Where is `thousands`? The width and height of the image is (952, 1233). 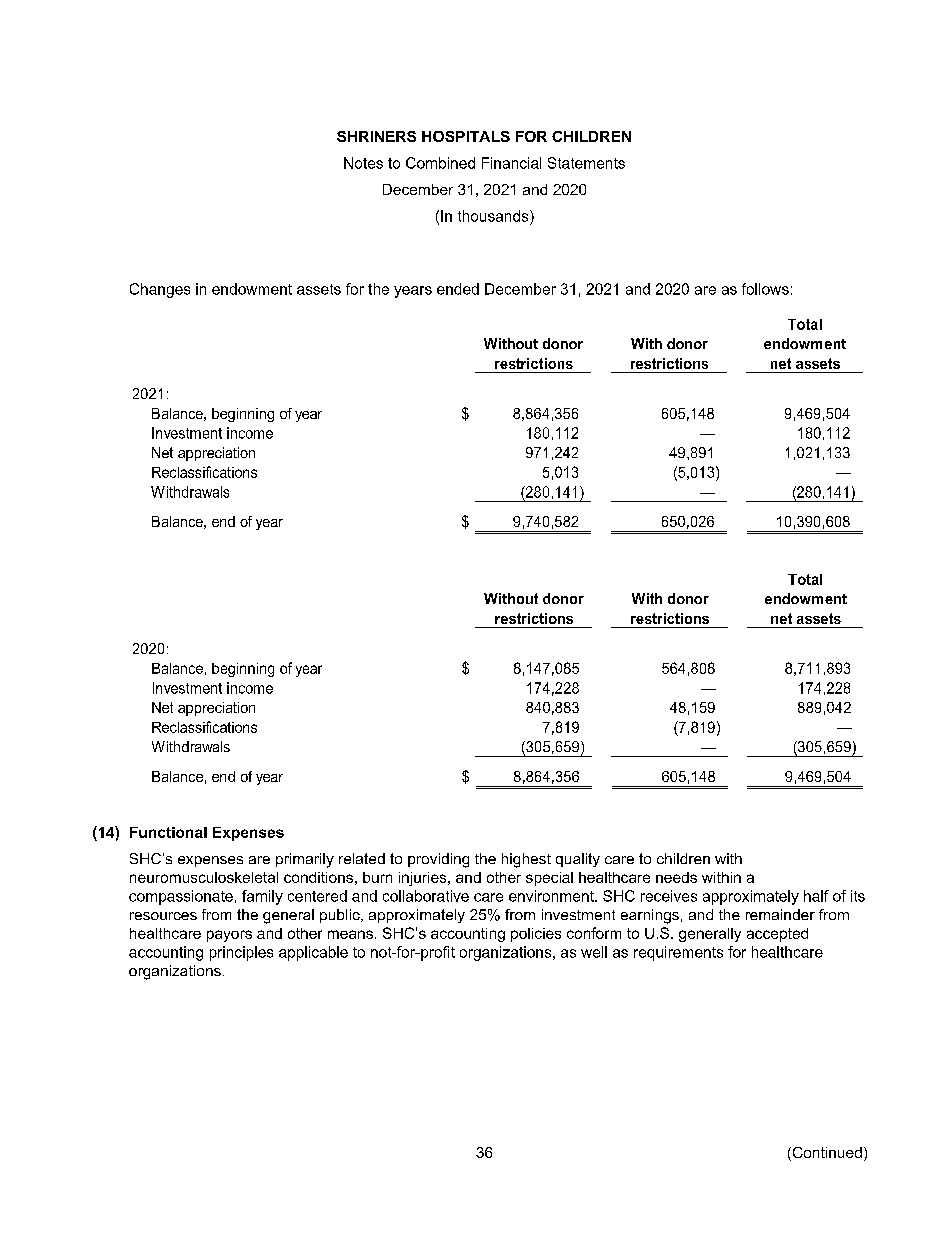 thousands is located at coordinates (494, 216).
